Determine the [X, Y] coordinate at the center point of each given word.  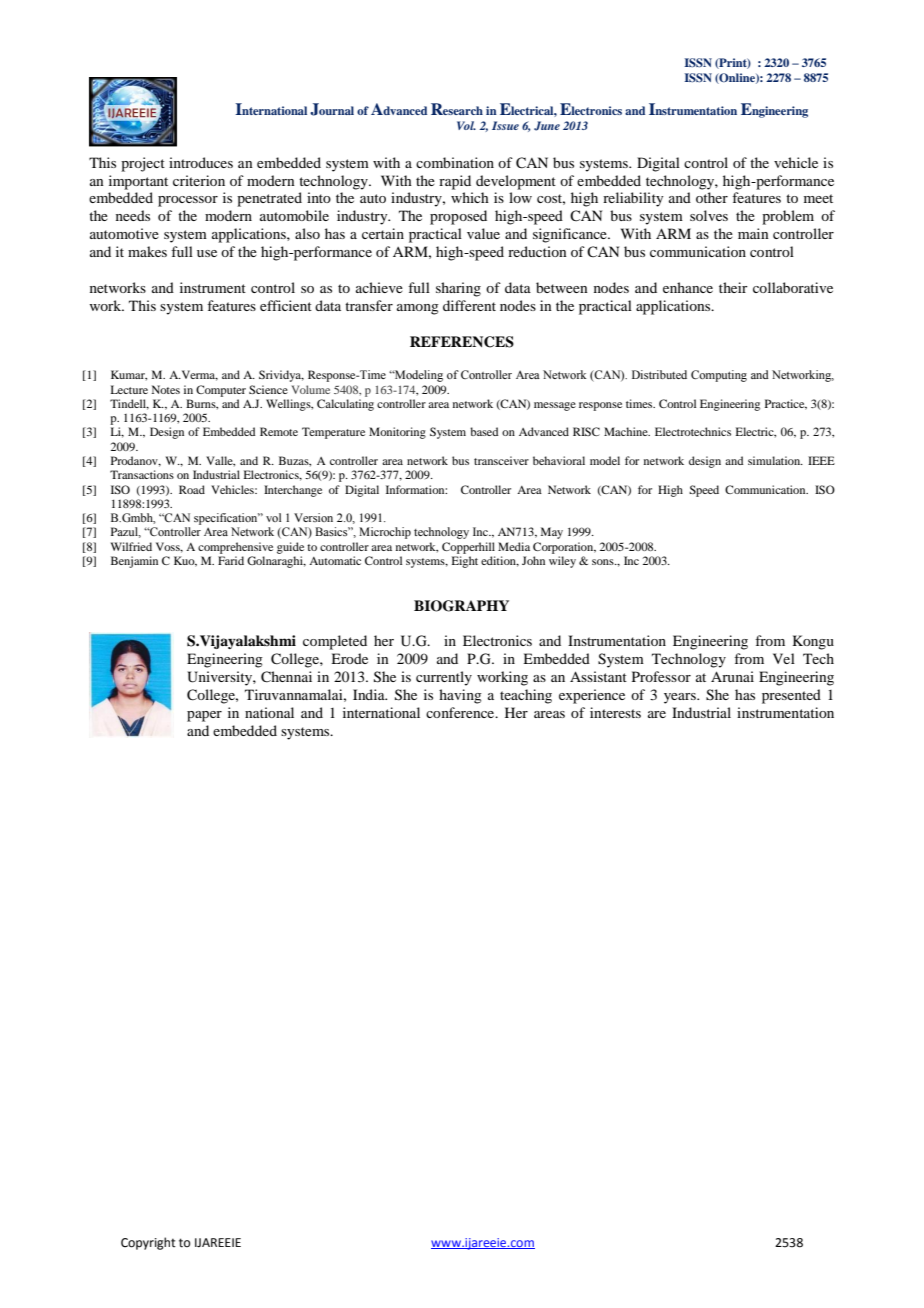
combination [455, 162]
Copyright [148, 1243]
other [712, 197]
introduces [201, 162]
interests [615, 712]
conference [461, 712]
